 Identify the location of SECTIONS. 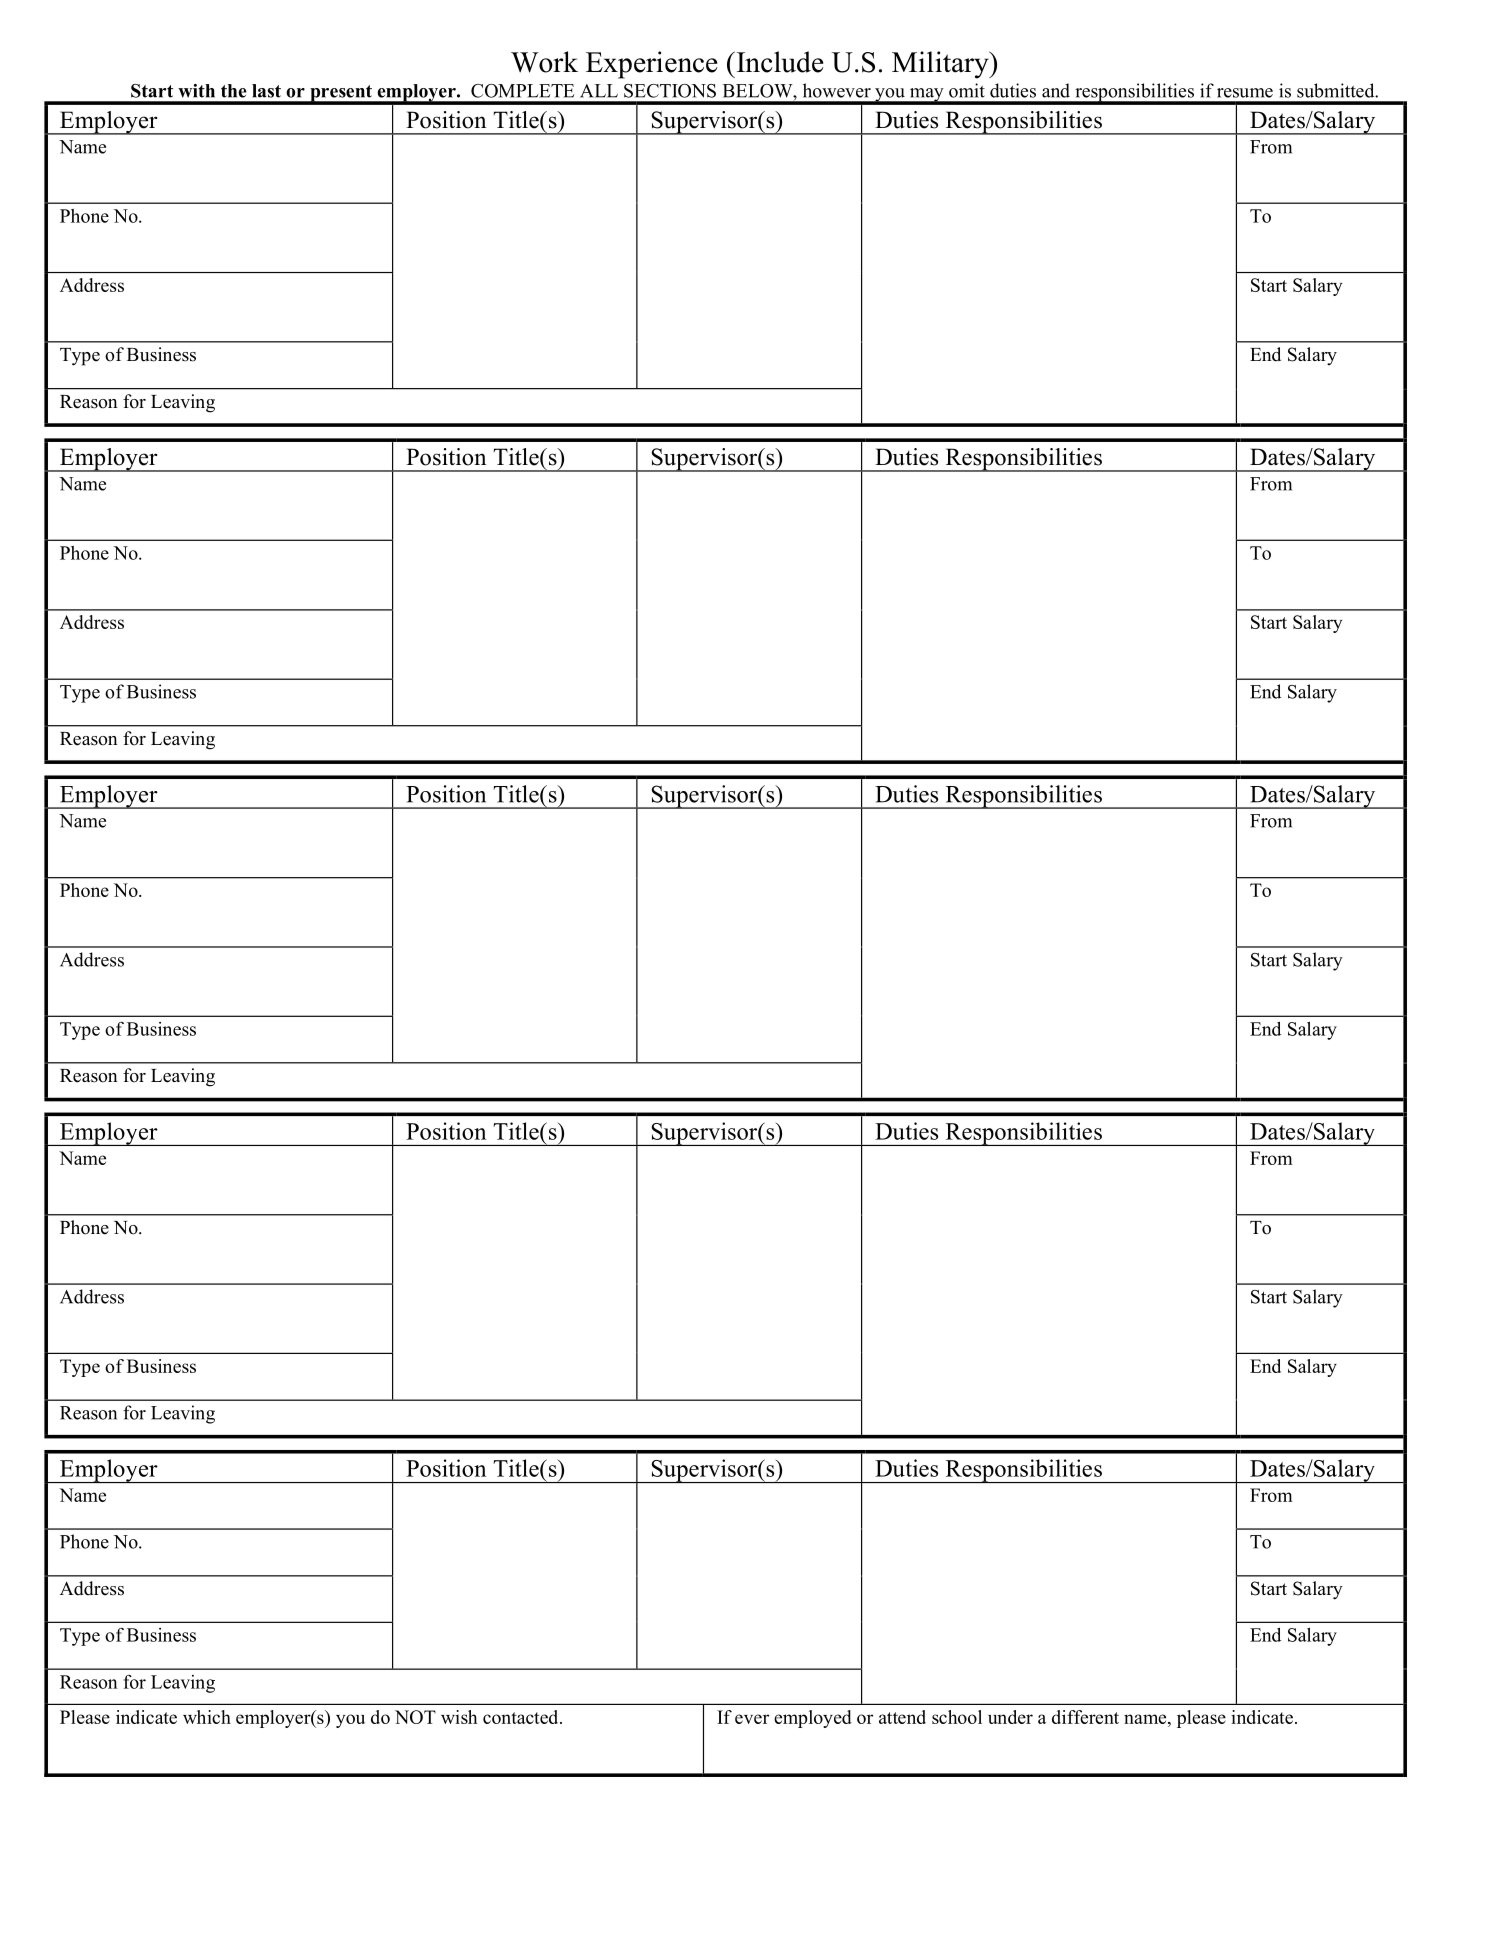
(670, 91).
